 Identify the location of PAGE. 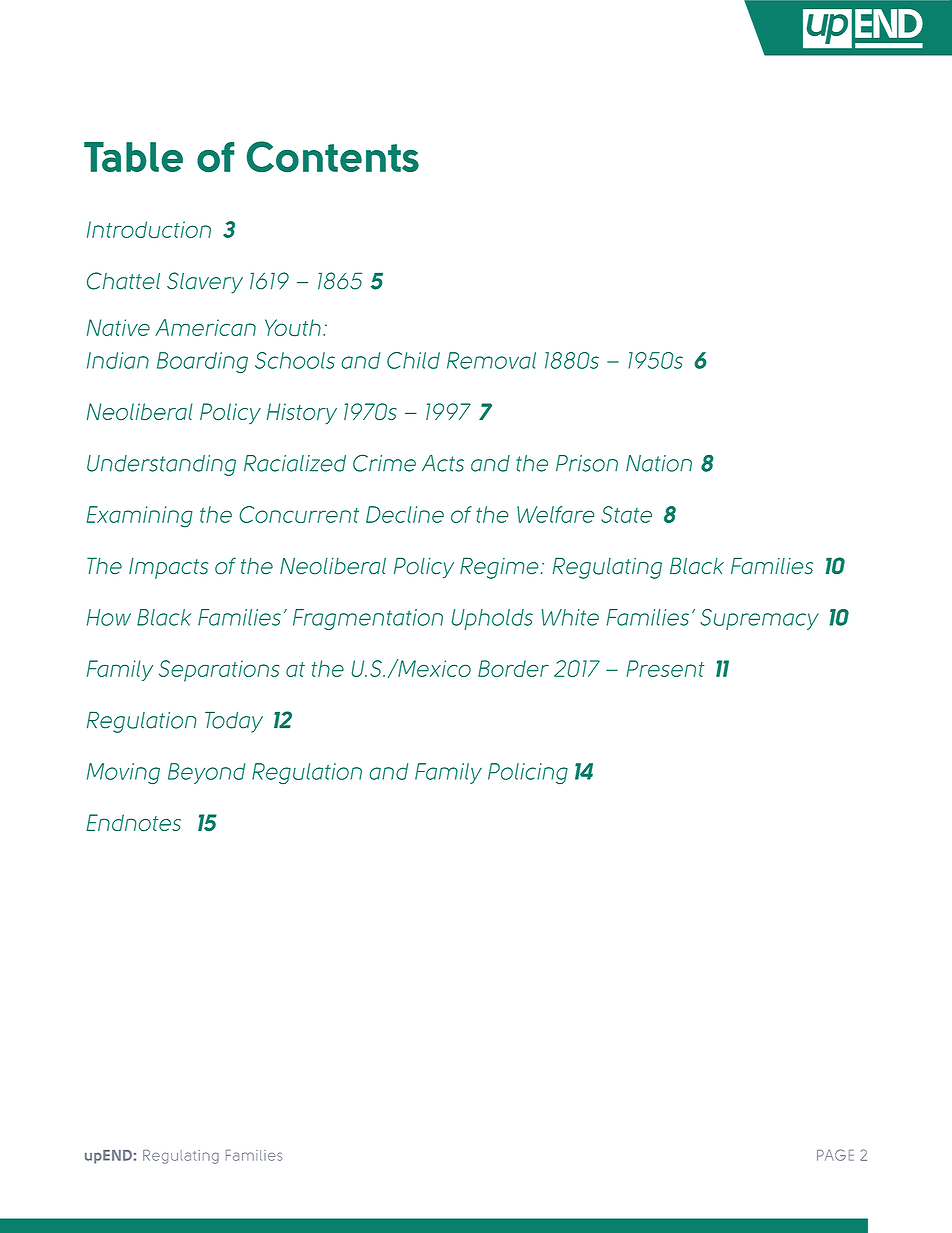
(835, 1155).
